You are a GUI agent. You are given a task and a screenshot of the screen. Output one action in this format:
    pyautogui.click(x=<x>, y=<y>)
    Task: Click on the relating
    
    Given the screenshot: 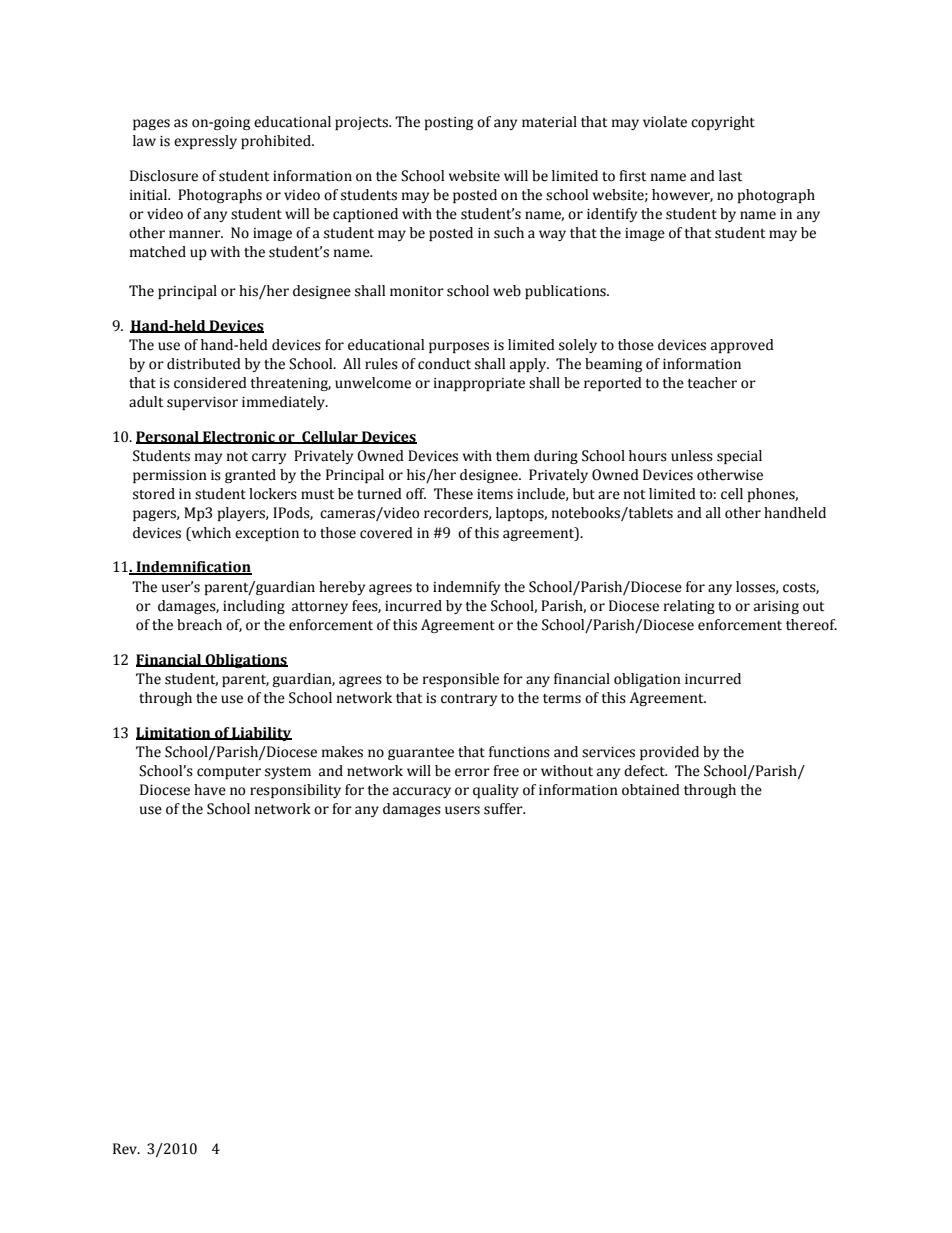 What is the action you would take?
    pyautogui.click(x=689, y=607)
